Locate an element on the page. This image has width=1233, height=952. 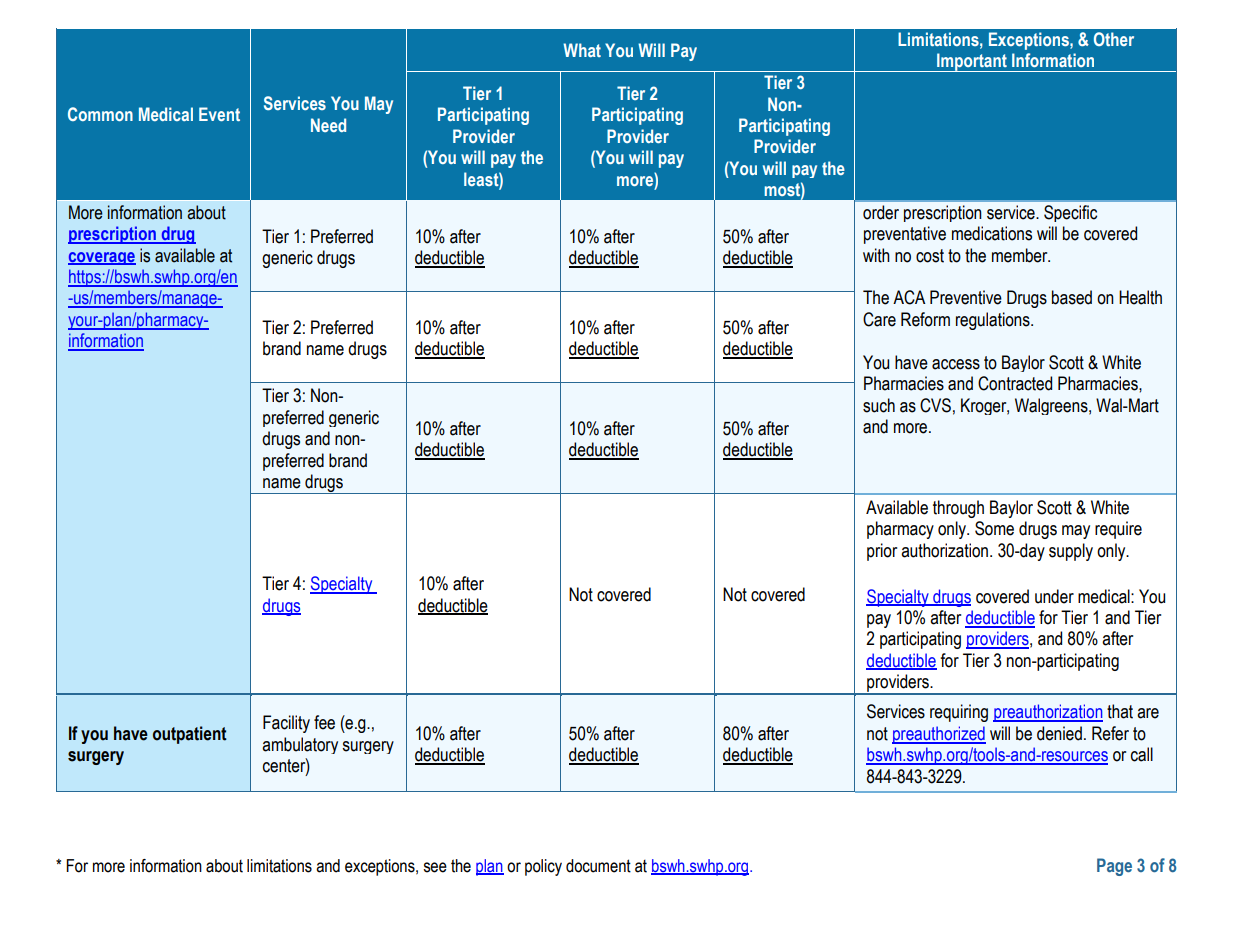
see is located at coordinates (435, 867).
